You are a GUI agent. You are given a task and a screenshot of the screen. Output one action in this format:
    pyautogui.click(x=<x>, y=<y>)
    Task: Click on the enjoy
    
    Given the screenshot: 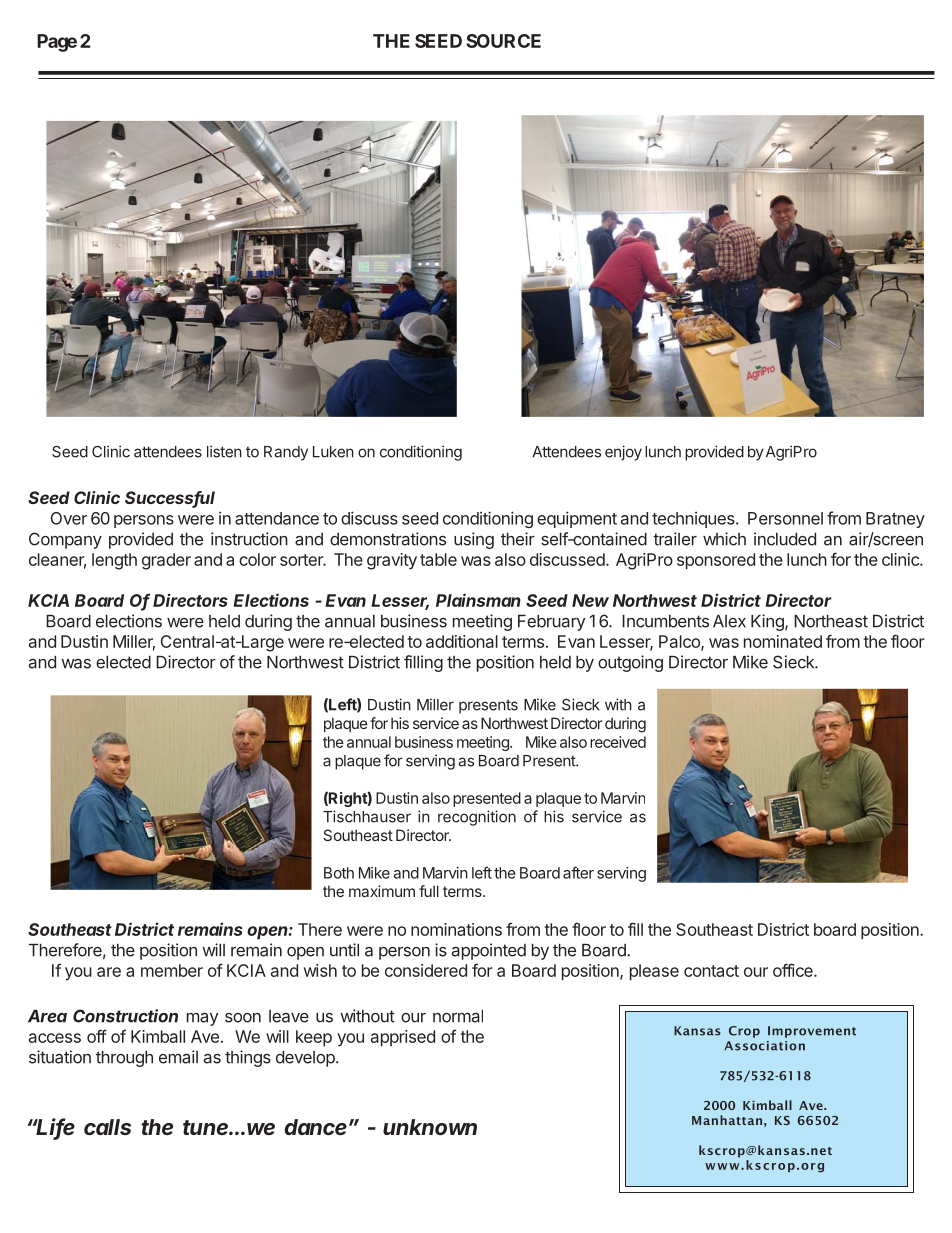 What is the action you would take?
    pyautogui.click(x=623, y=453)
